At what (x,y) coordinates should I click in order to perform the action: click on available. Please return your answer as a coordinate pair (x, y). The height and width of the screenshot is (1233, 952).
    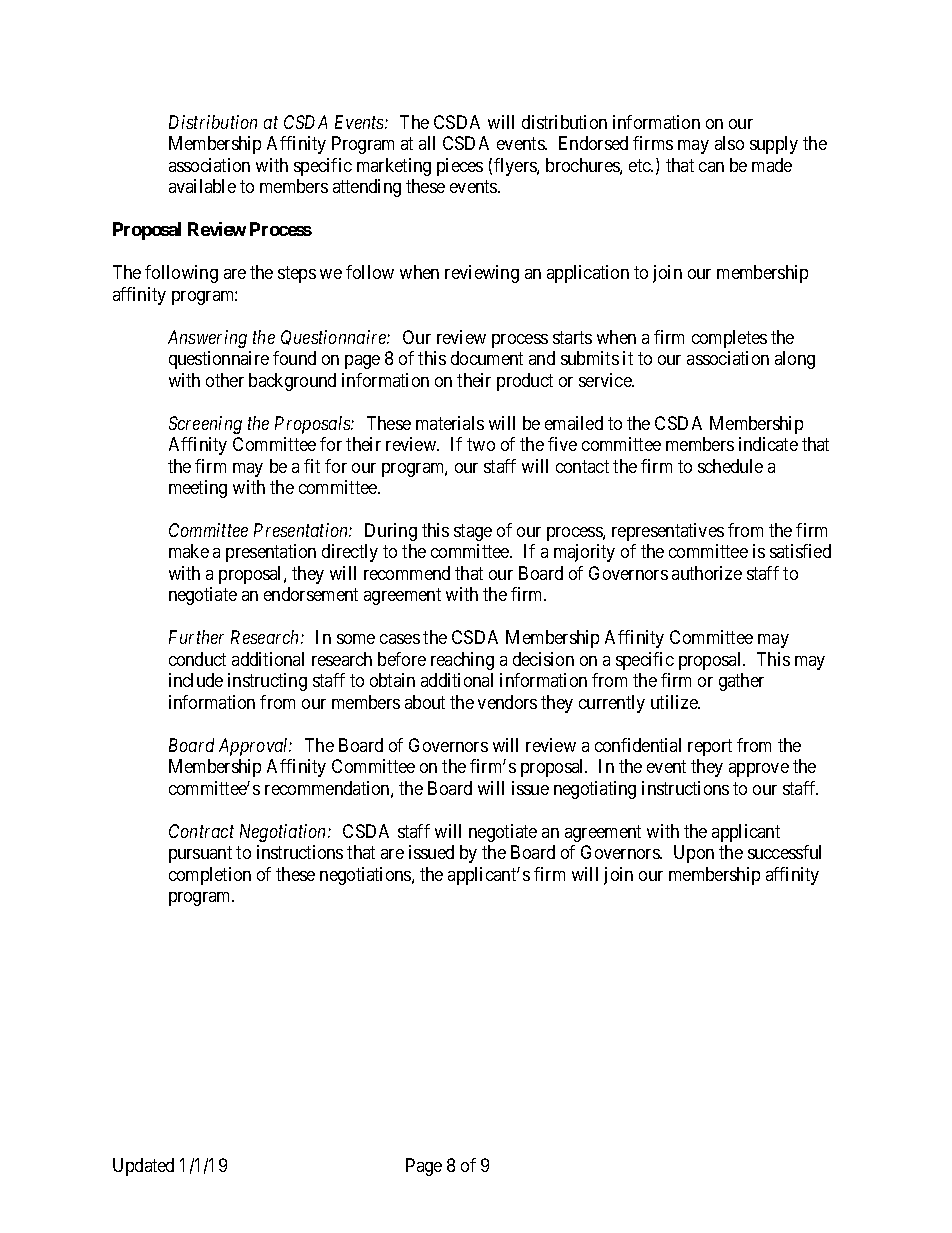
    Looking at the image, I should click on (202, 186).
